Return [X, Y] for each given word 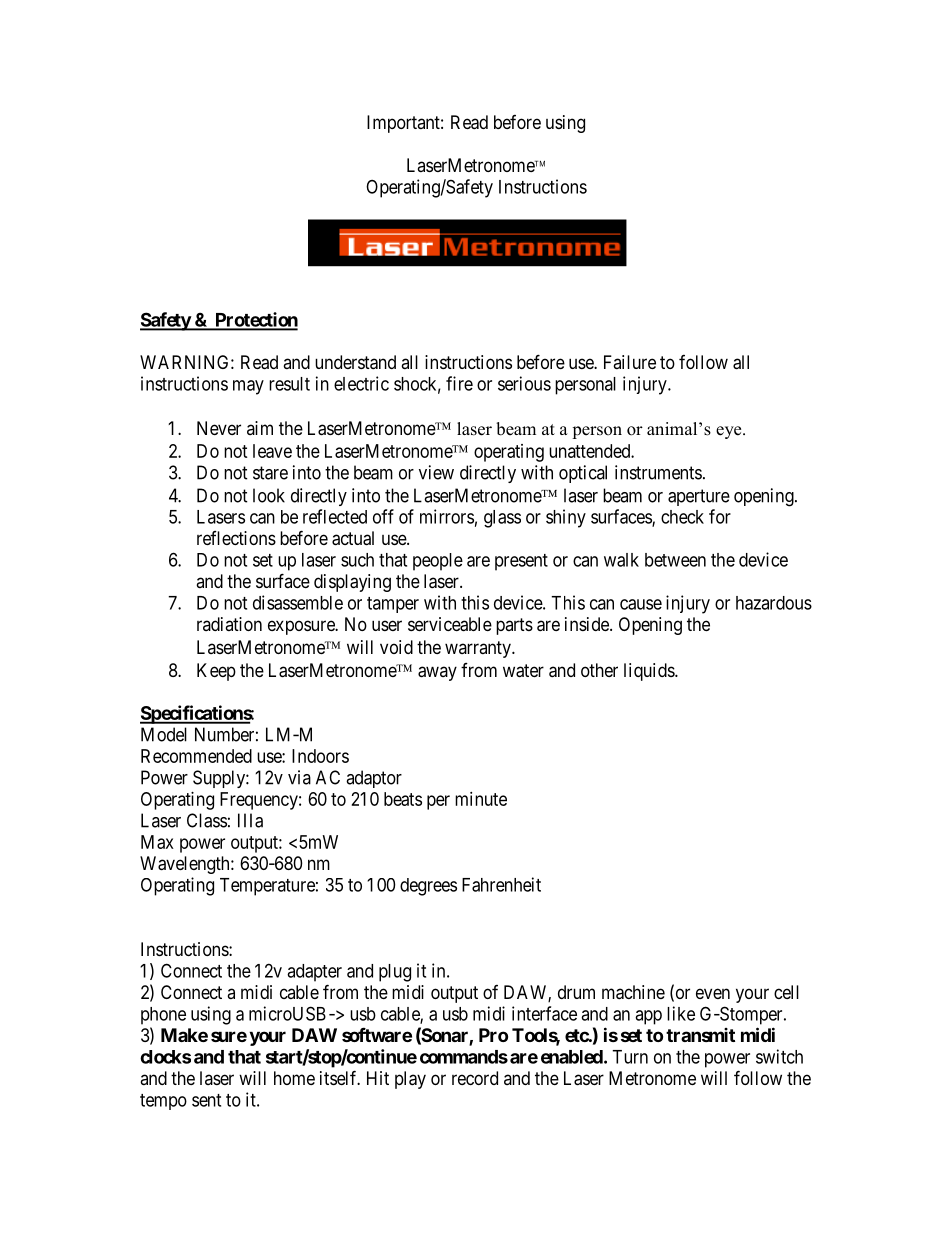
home [294, 1078]
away [437, 673]
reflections [236, 538]
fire [459, 383]
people [438, 562]
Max [157, 842]
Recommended [196, 756]
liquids [650, 672]
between [675, 560]
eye [730, 432]
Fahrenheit [501, 884]
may [248, 387]
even [713, 993]
